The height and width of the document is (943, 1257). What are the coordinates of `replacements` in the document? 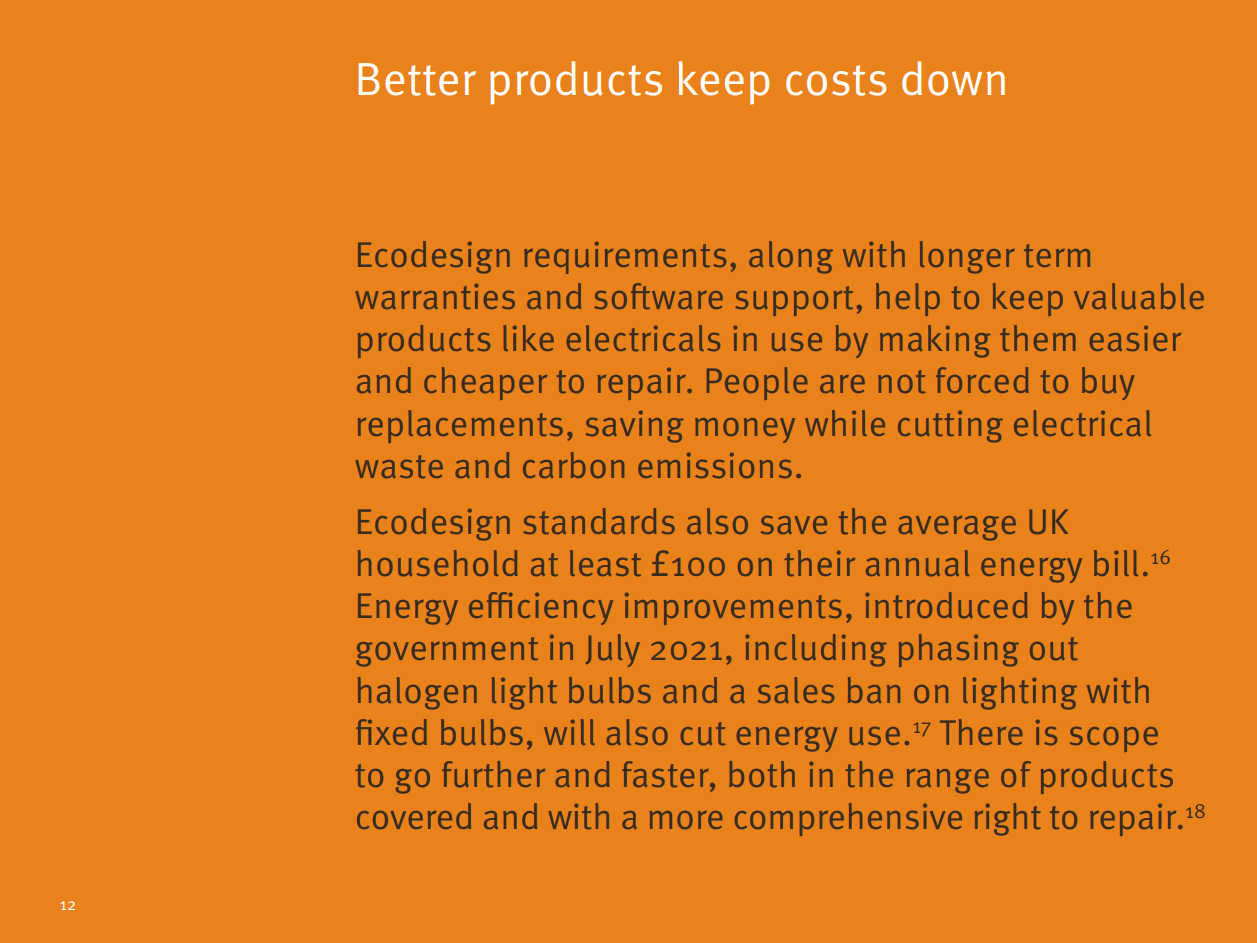 It's located at (460, 426).
